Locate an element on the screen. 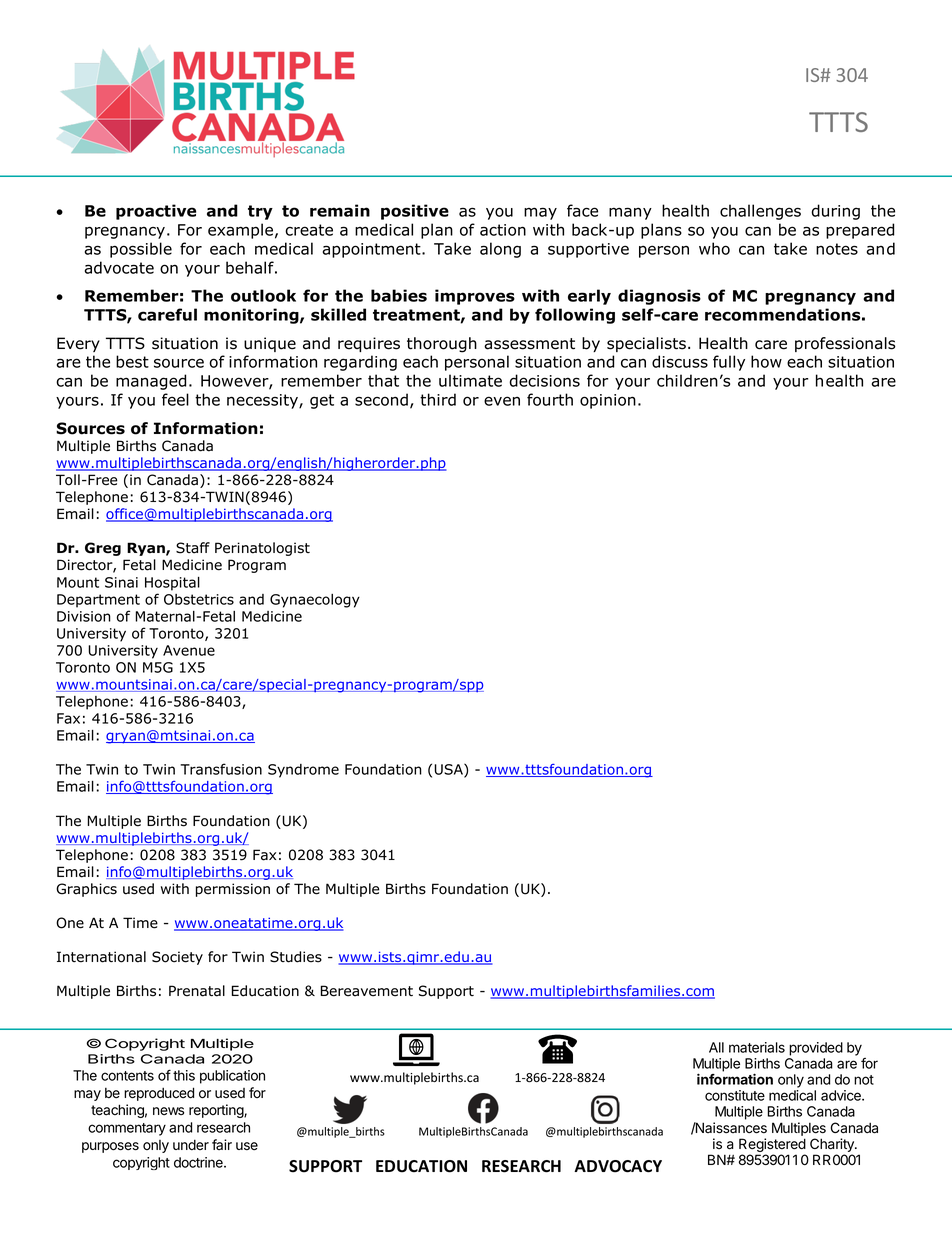 Image resolution: width=952 pixels, height=1233 pixels. materials is located at coordinates (757, 1047).
